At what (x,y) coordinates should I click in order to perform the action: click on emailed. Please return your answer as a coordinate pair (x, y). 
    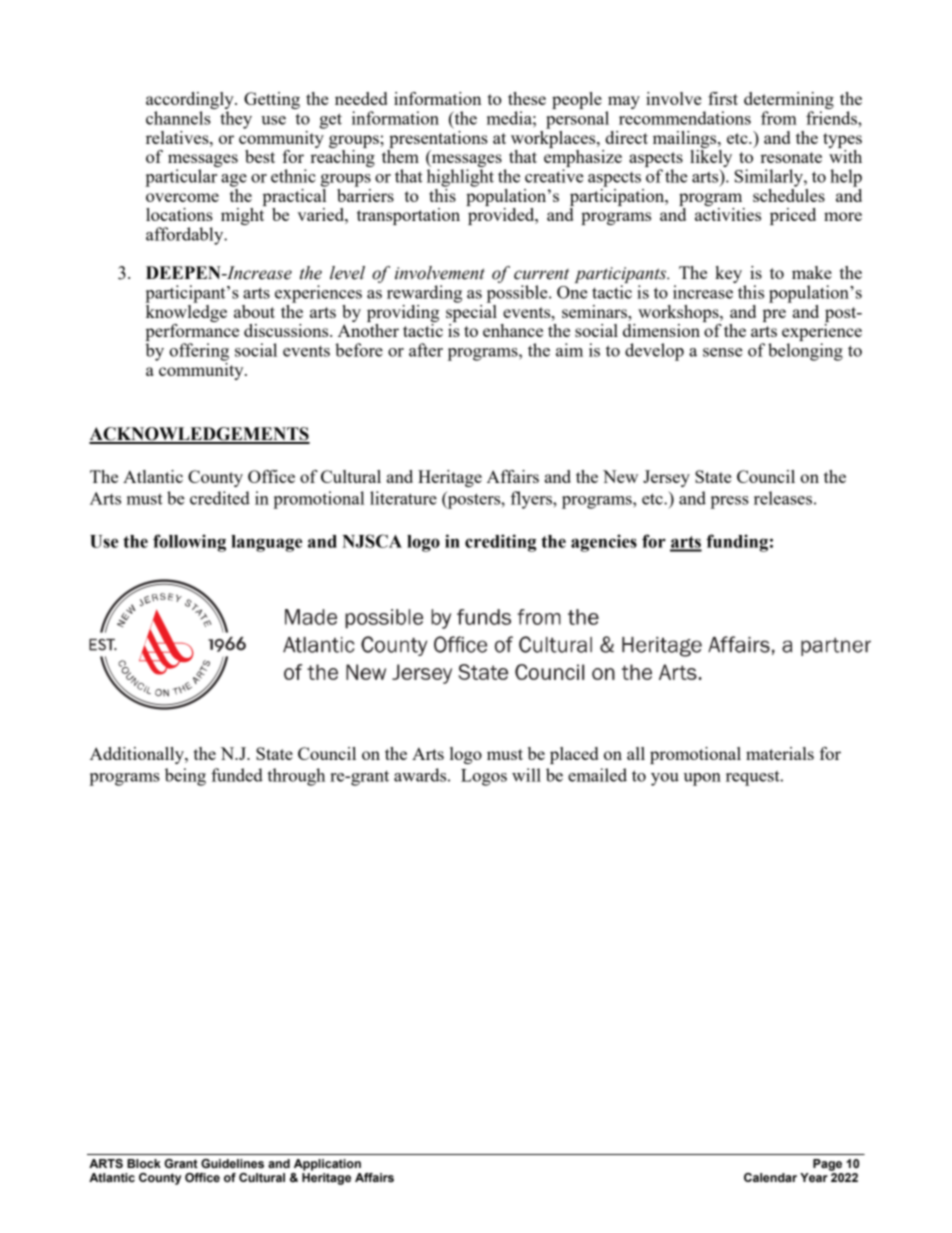
    Looking at the image, I should click on (597, 775).
